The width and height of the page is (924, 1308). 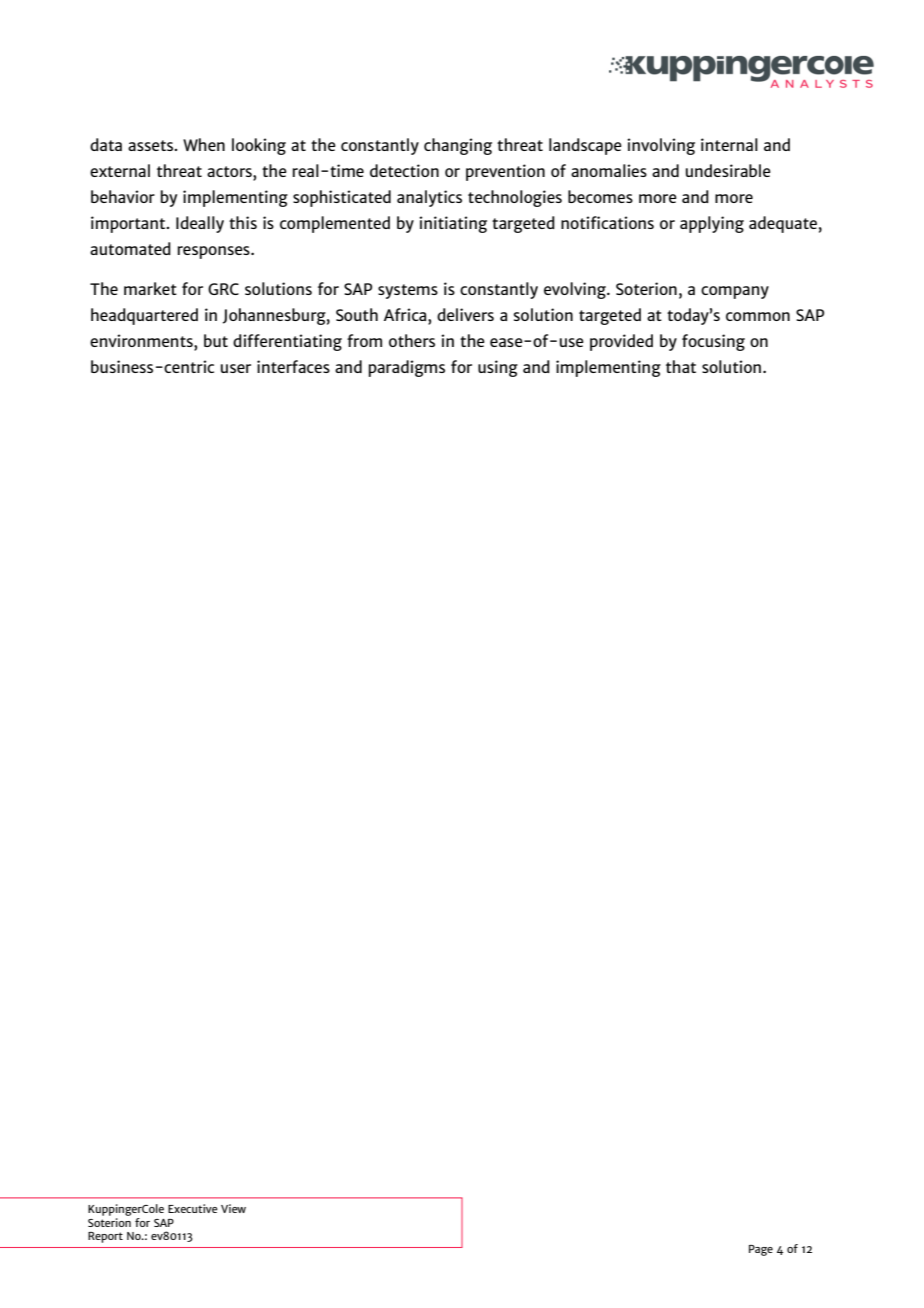 What do you see at coordinates (407, 368) in the page?
I see `paradigms` at bounding box center [407, 368].
